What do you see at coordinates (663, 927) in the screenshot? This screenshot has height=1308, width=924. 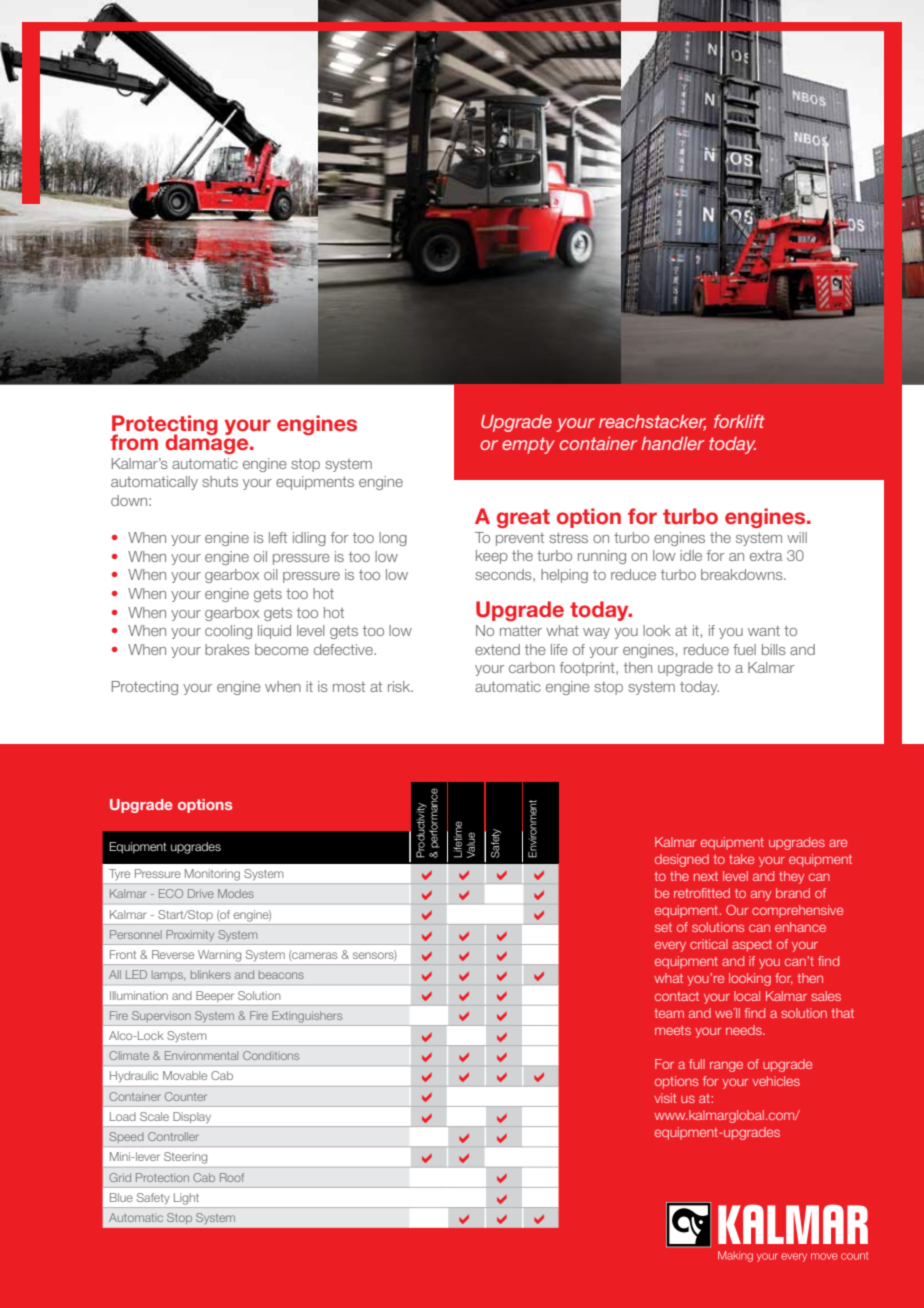 I see `set` at bounding box center [663, 927].
